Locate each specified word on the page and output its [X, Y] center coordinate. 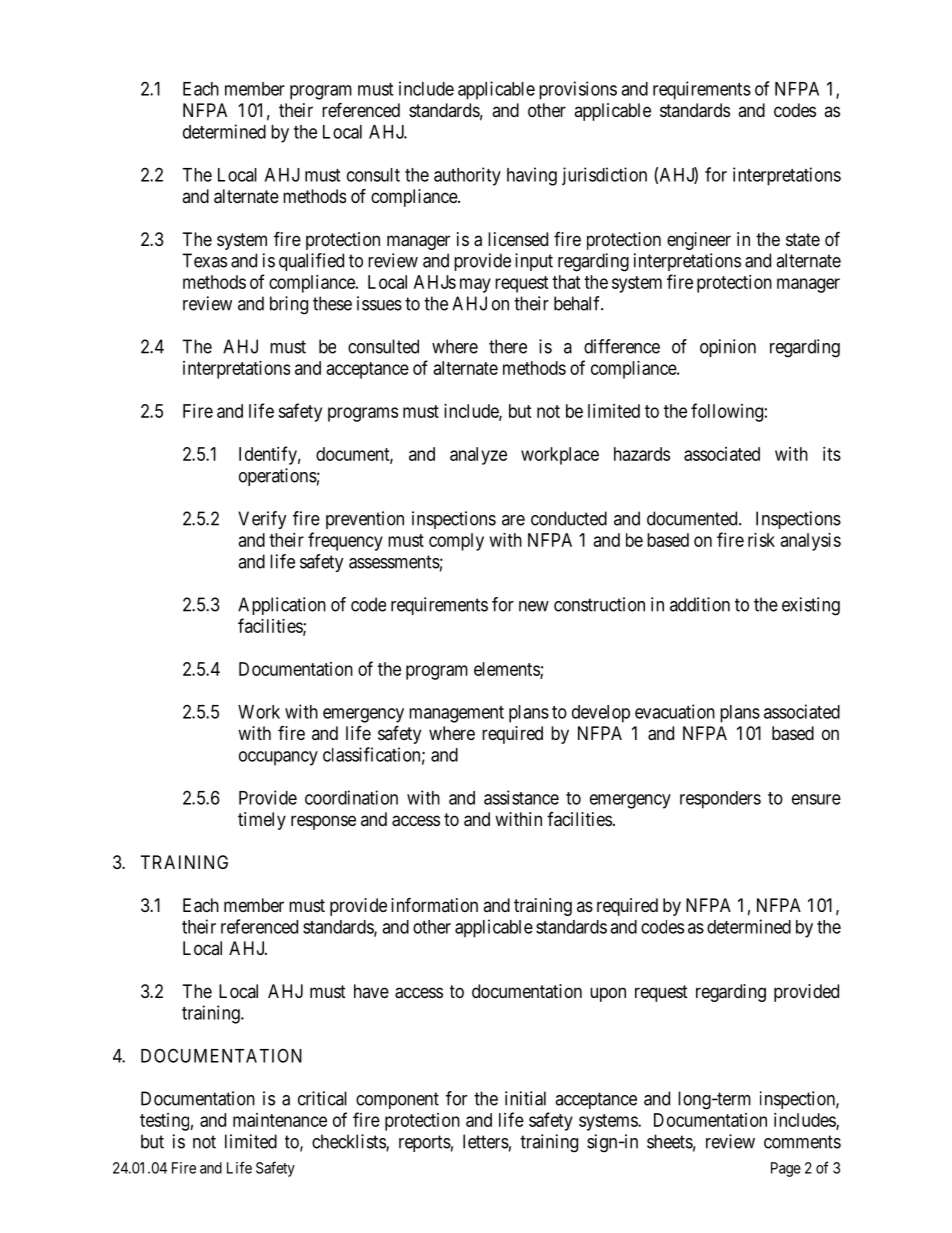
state [803, 239]
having [532, 176]
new [534, 606]
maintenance [280, 1120]
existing [811, 606]
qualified [311, 262]
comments [802, 1142]
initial [525, 1098]
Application [282, 606]
